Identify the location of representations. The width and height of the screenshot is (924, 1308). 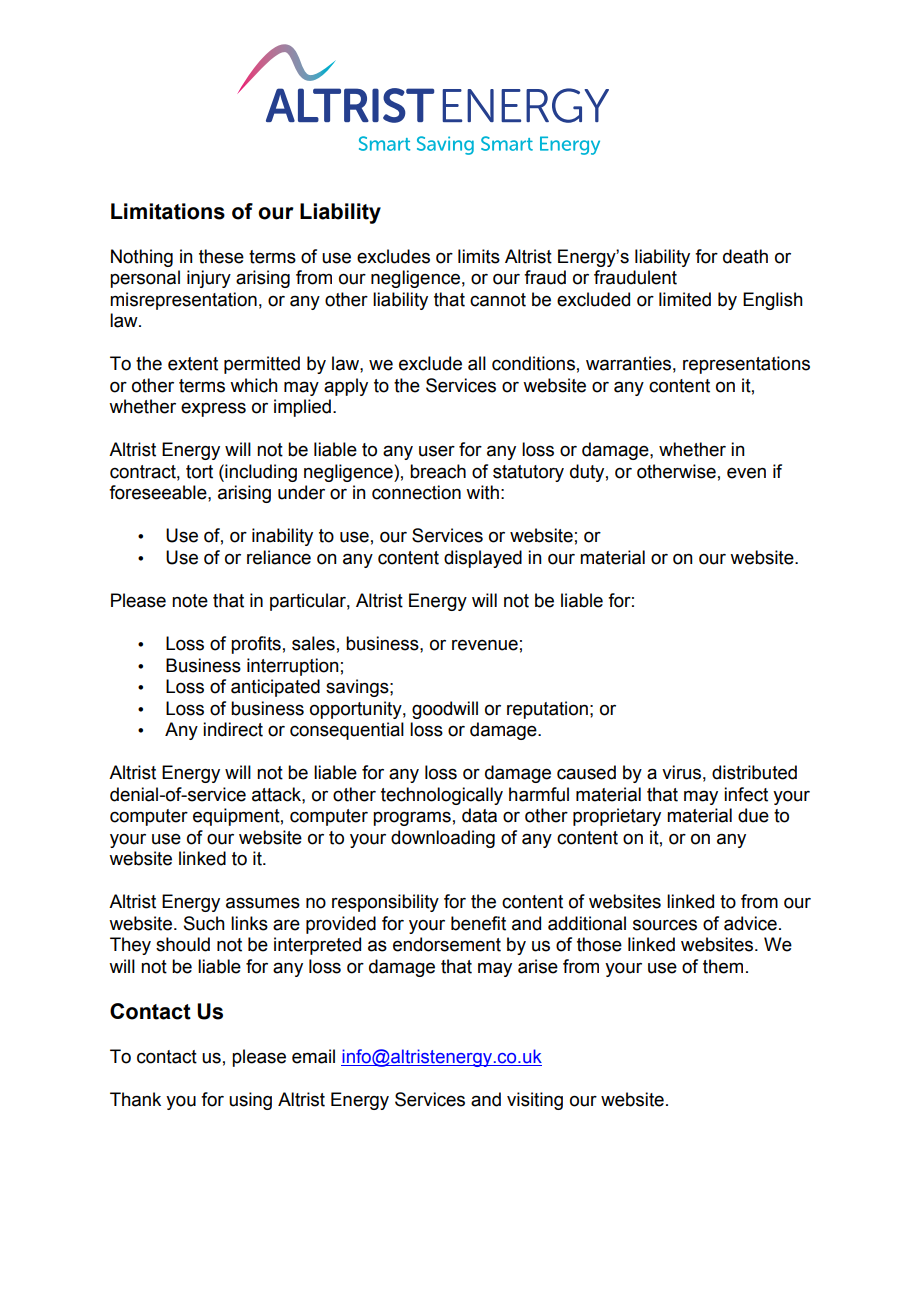
(746, 365).
